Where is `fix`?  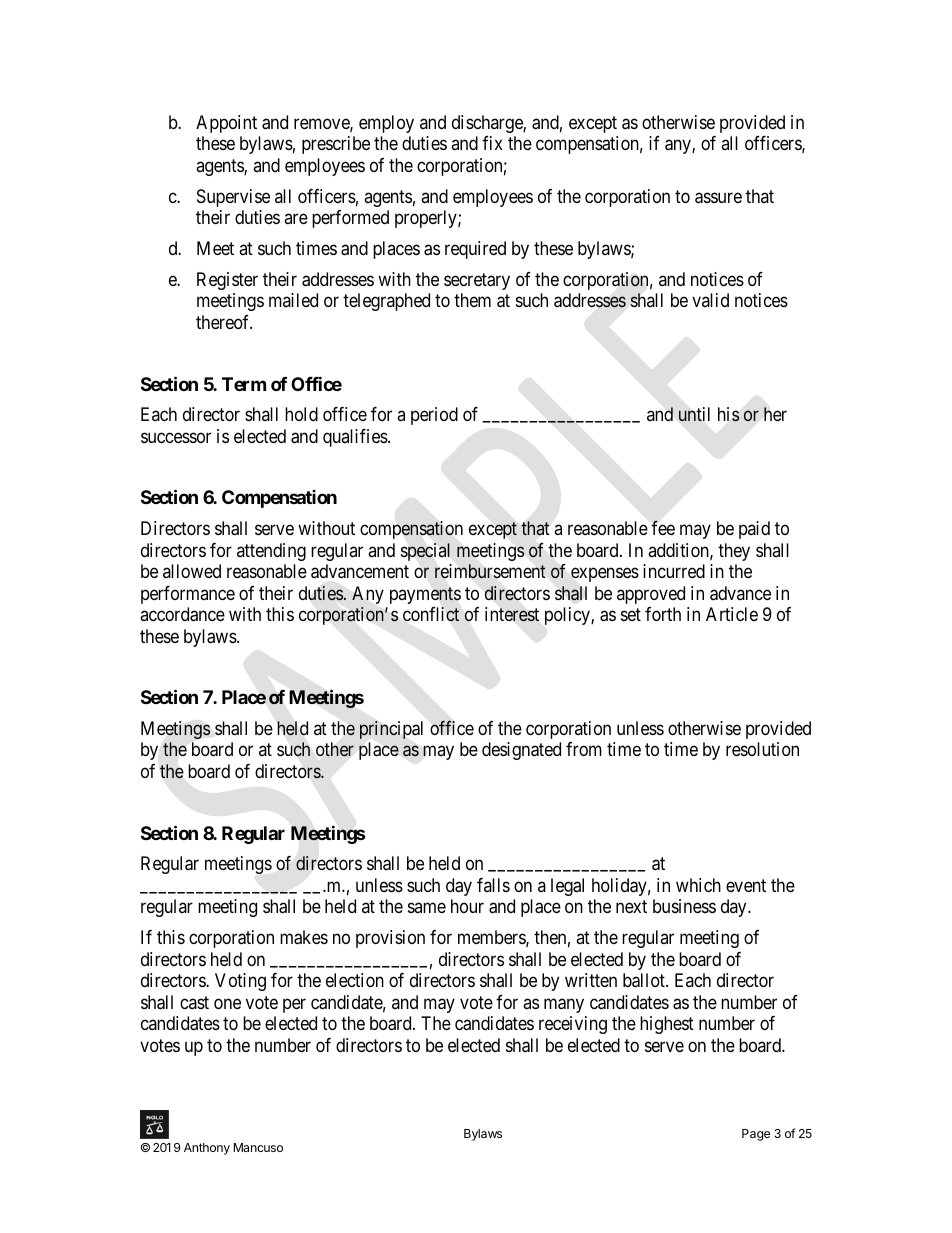 fix is located at coordinates (492, 143).
